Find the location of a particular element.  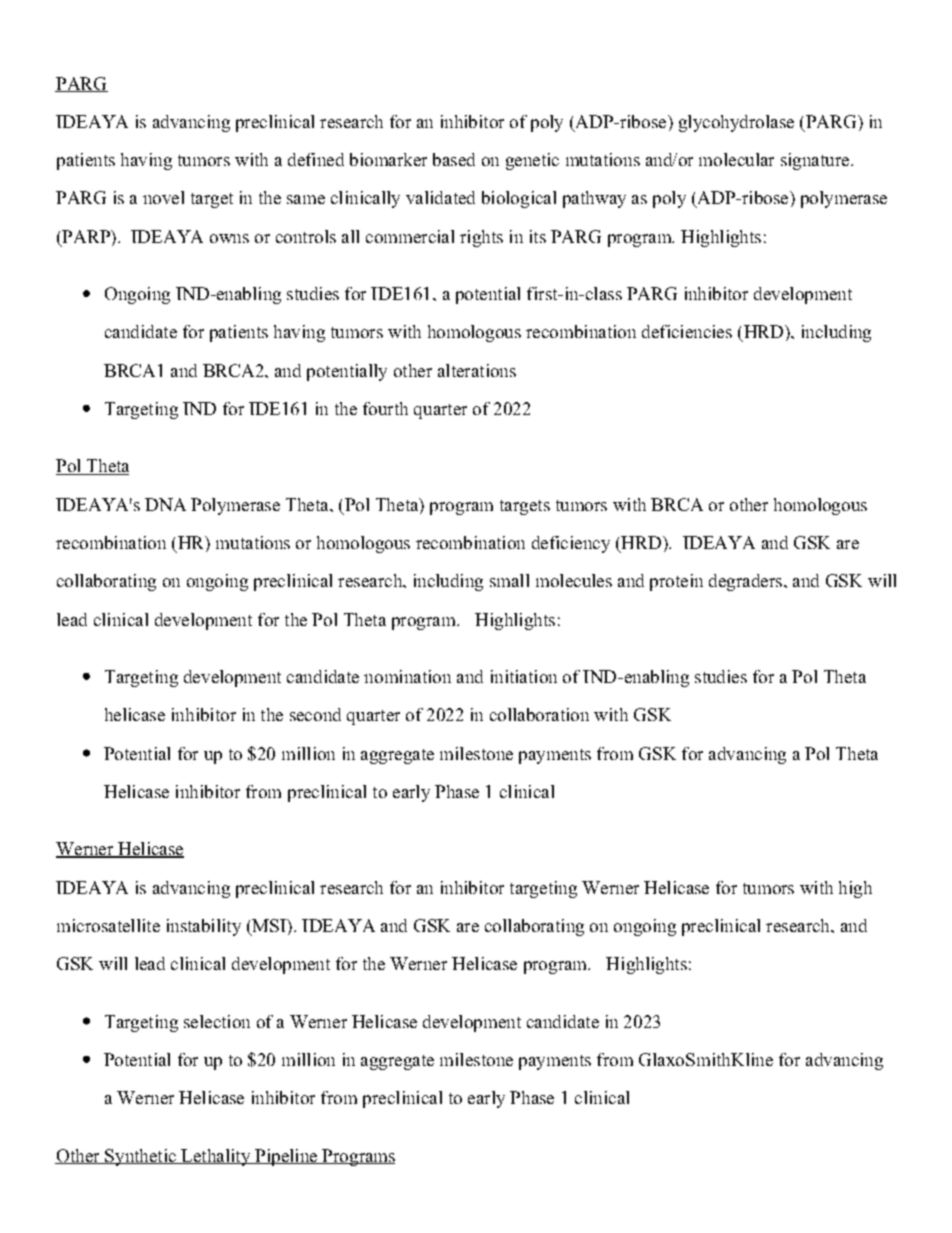

molecular is located at coordinates (736, 159).
